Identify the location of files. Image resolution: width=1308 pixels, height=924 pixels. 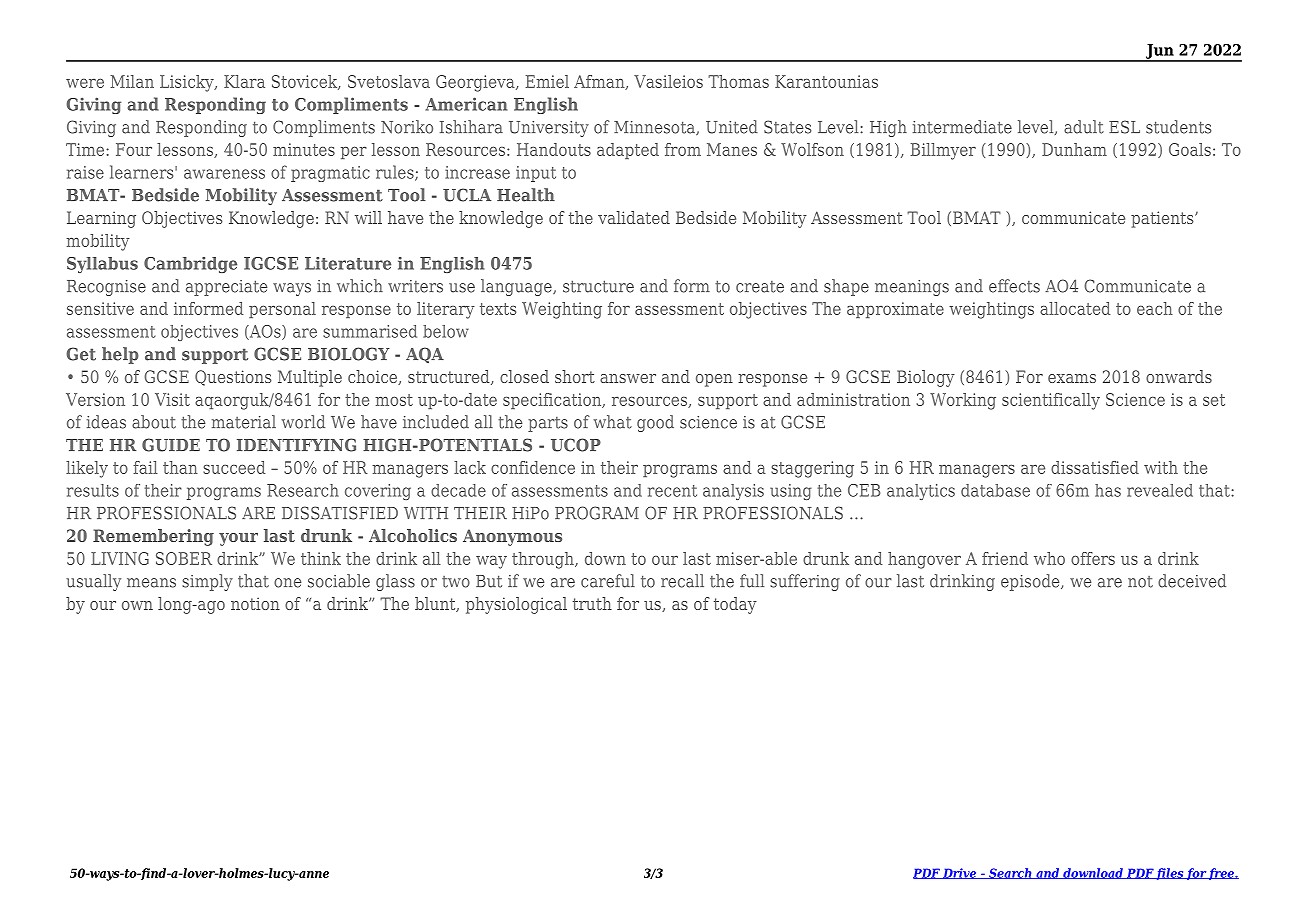
(1170, 874).
